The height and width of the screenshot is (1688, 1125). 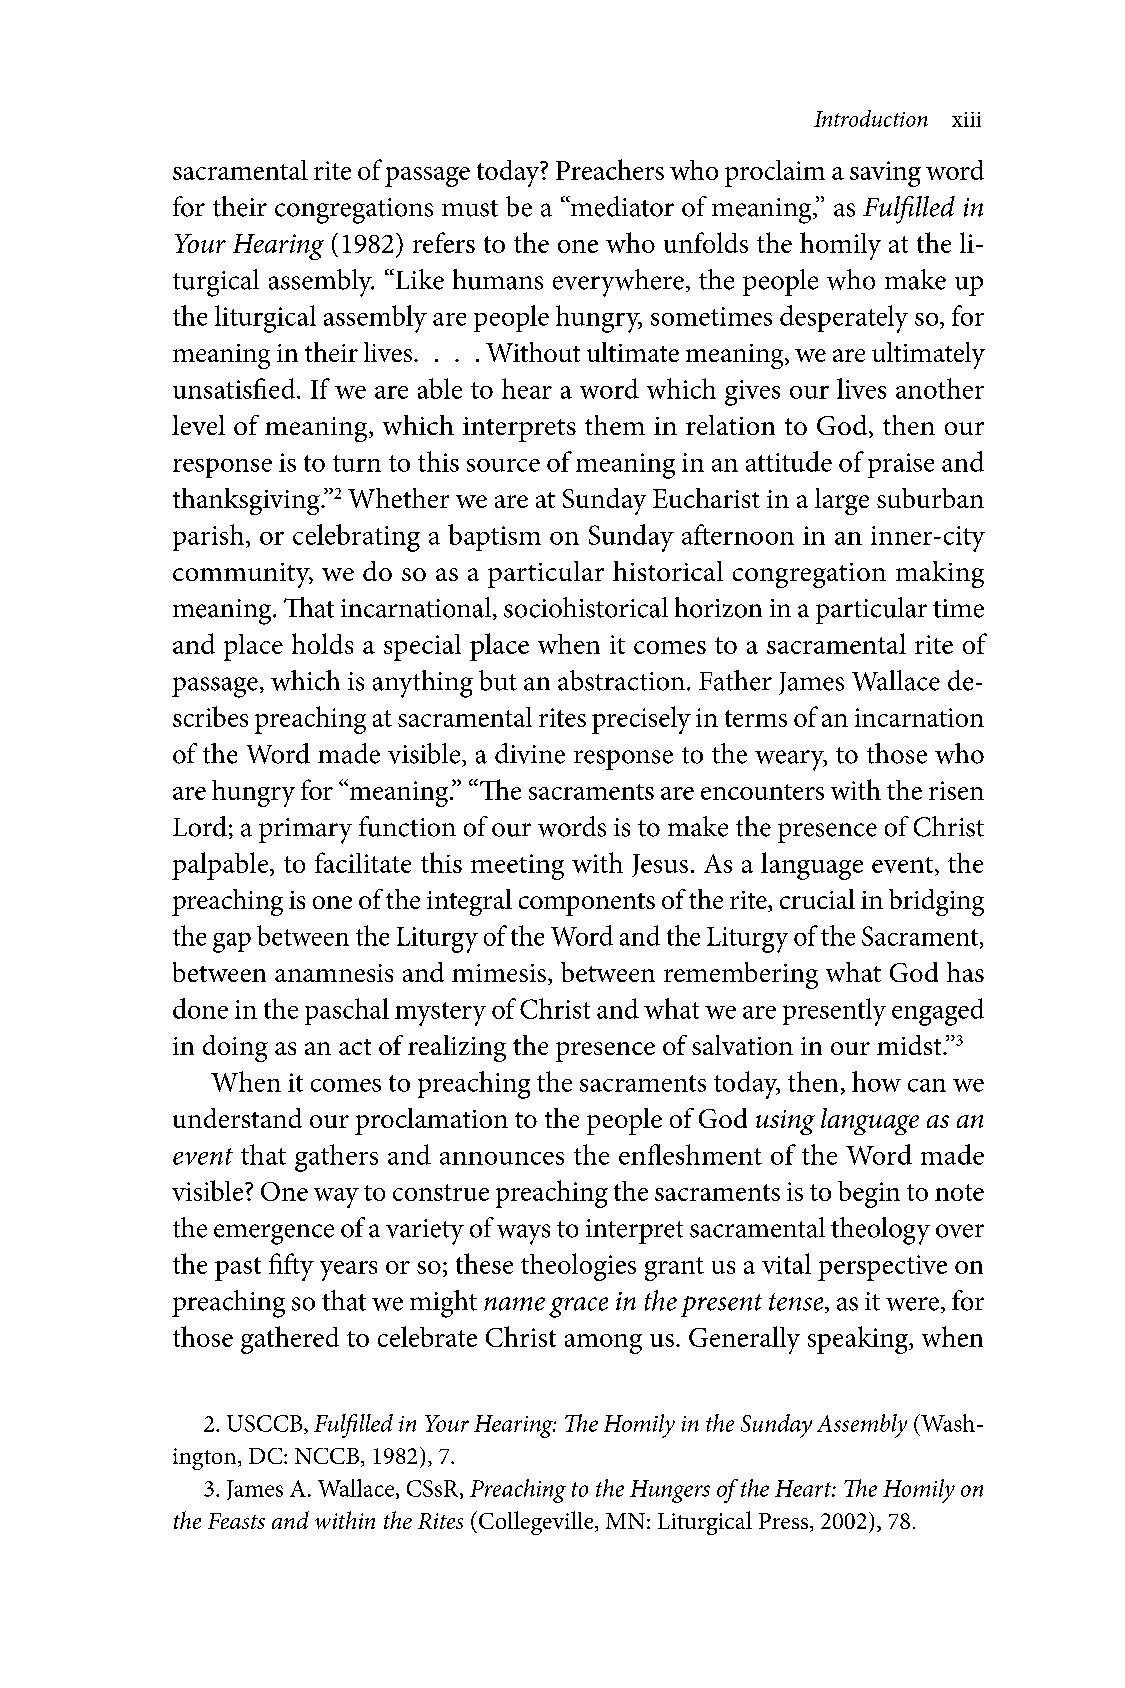 I want to click on announces, so click(x=502, y=1158).
